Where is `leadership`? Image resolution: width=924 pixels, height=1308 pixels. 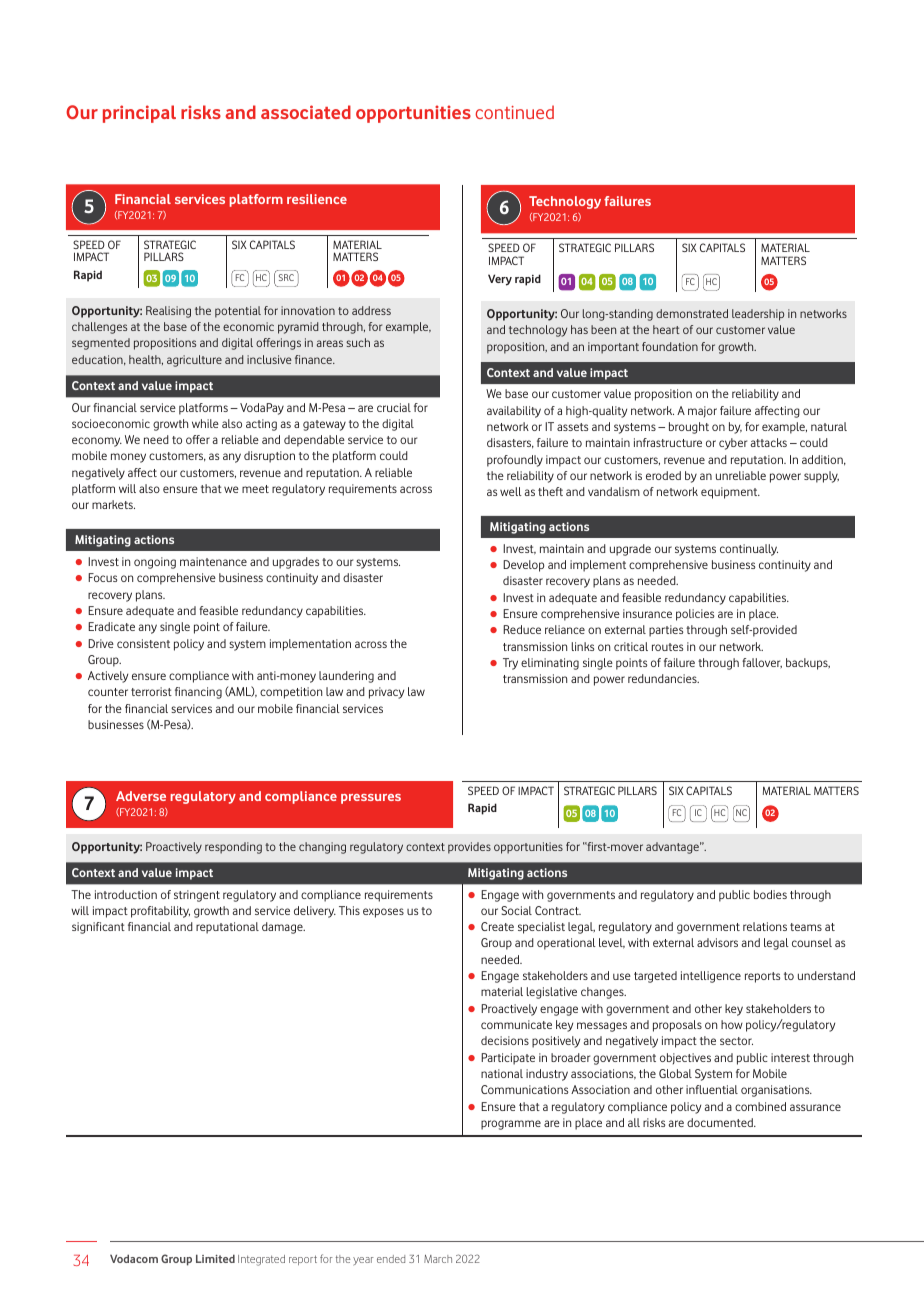 leadership is located at coordinates (758, 315).
